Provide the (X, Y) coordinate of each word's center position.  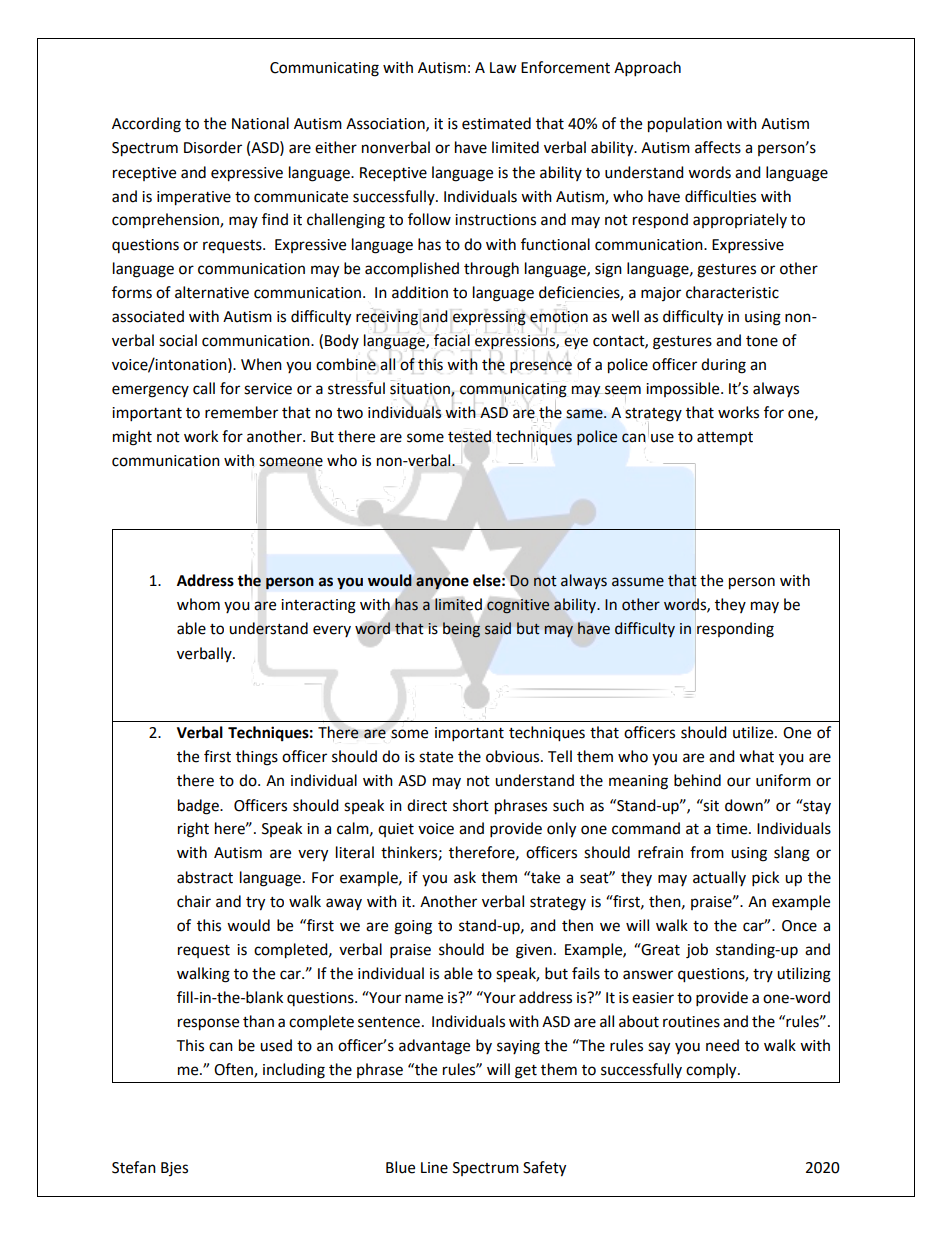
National (260, 123)
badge (199, 807)
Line (434, 1168)
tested (469, 436)
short (471, 805)
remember (241, 412)
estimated (496, 123)
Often (234, 1070)
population (685, 125)
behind (697, 780)
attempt (725, 439)
